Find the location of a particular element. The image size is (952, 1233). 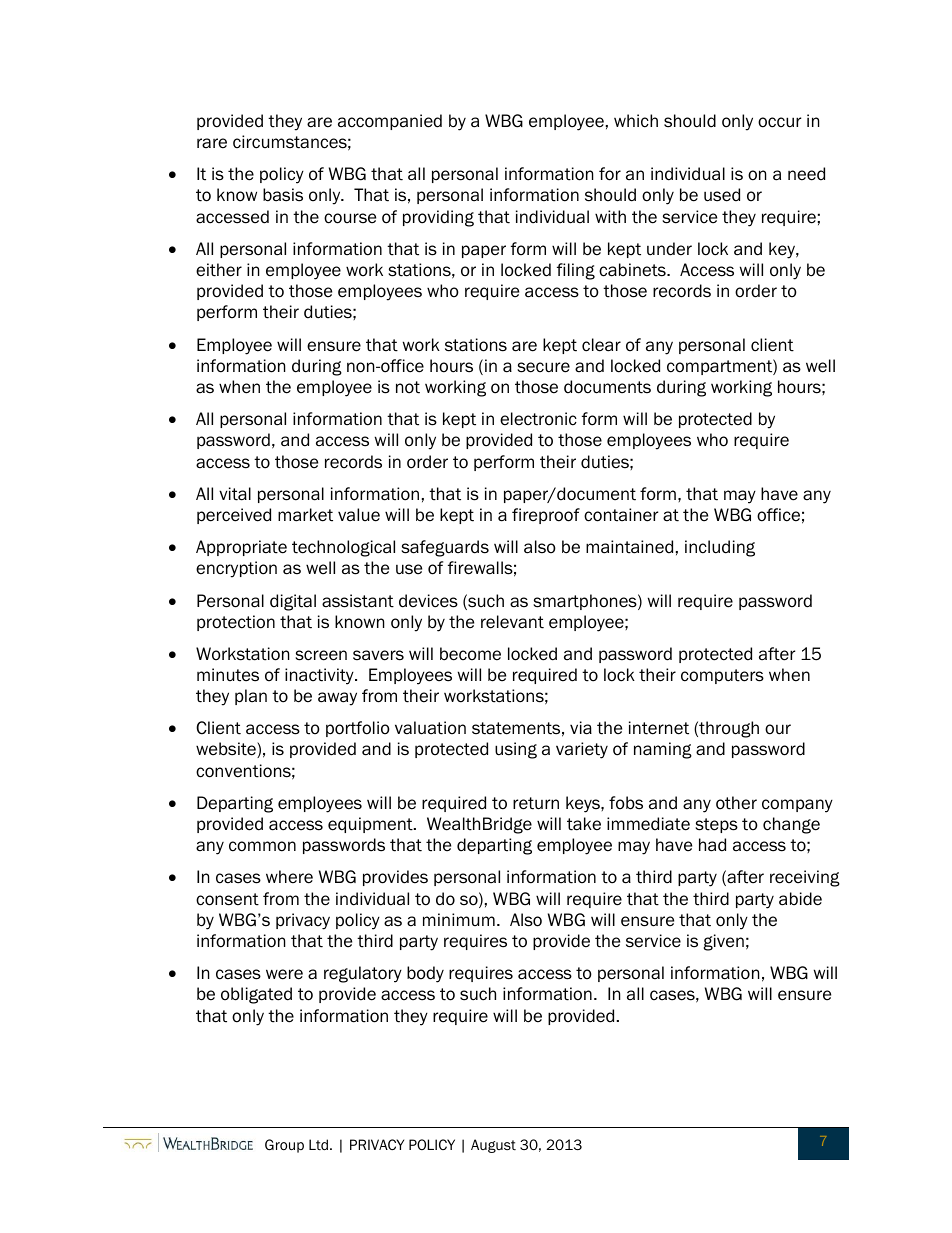

used is located at coordinates (722, 195).
